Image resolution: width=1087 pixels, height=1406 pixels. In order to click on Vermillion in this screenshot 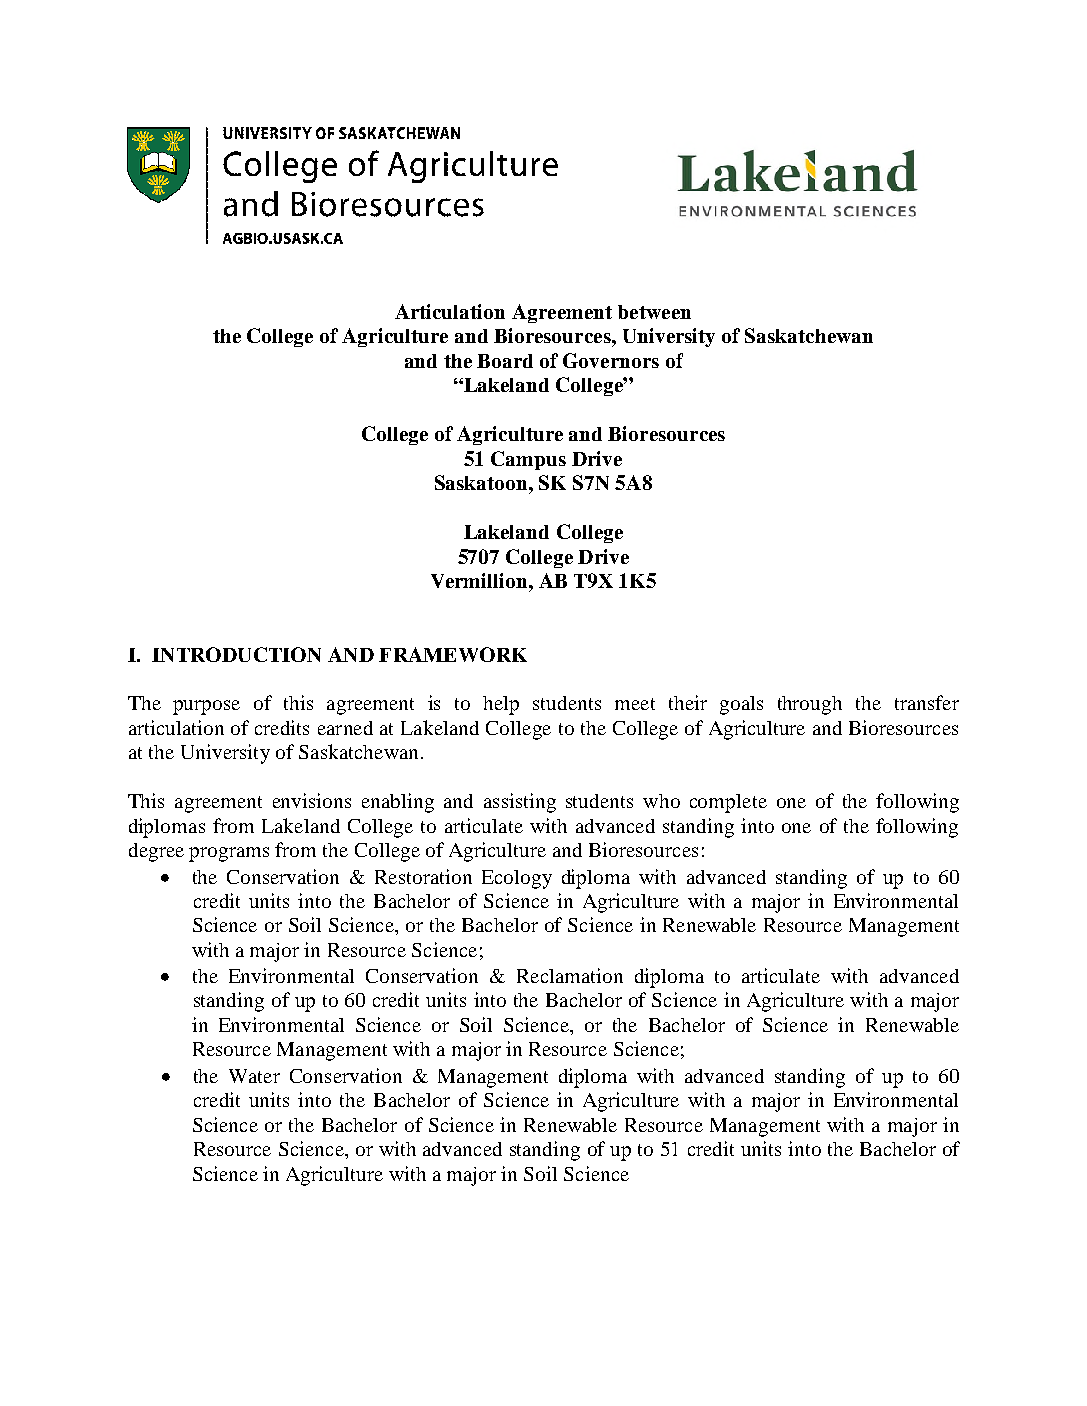, I will do `click(480, 580)`.
